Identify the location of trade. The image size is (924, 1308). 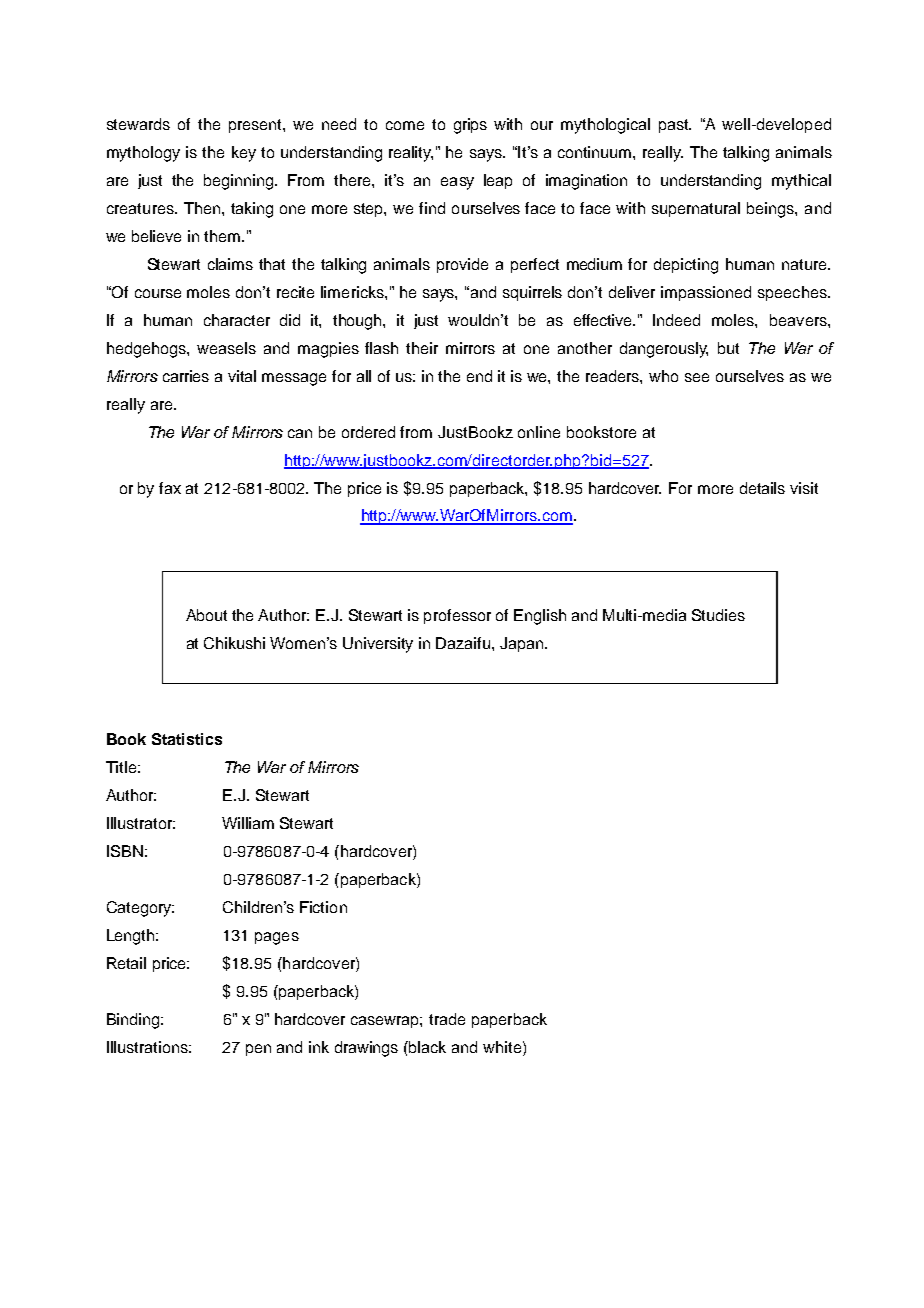
(447, 1019).
